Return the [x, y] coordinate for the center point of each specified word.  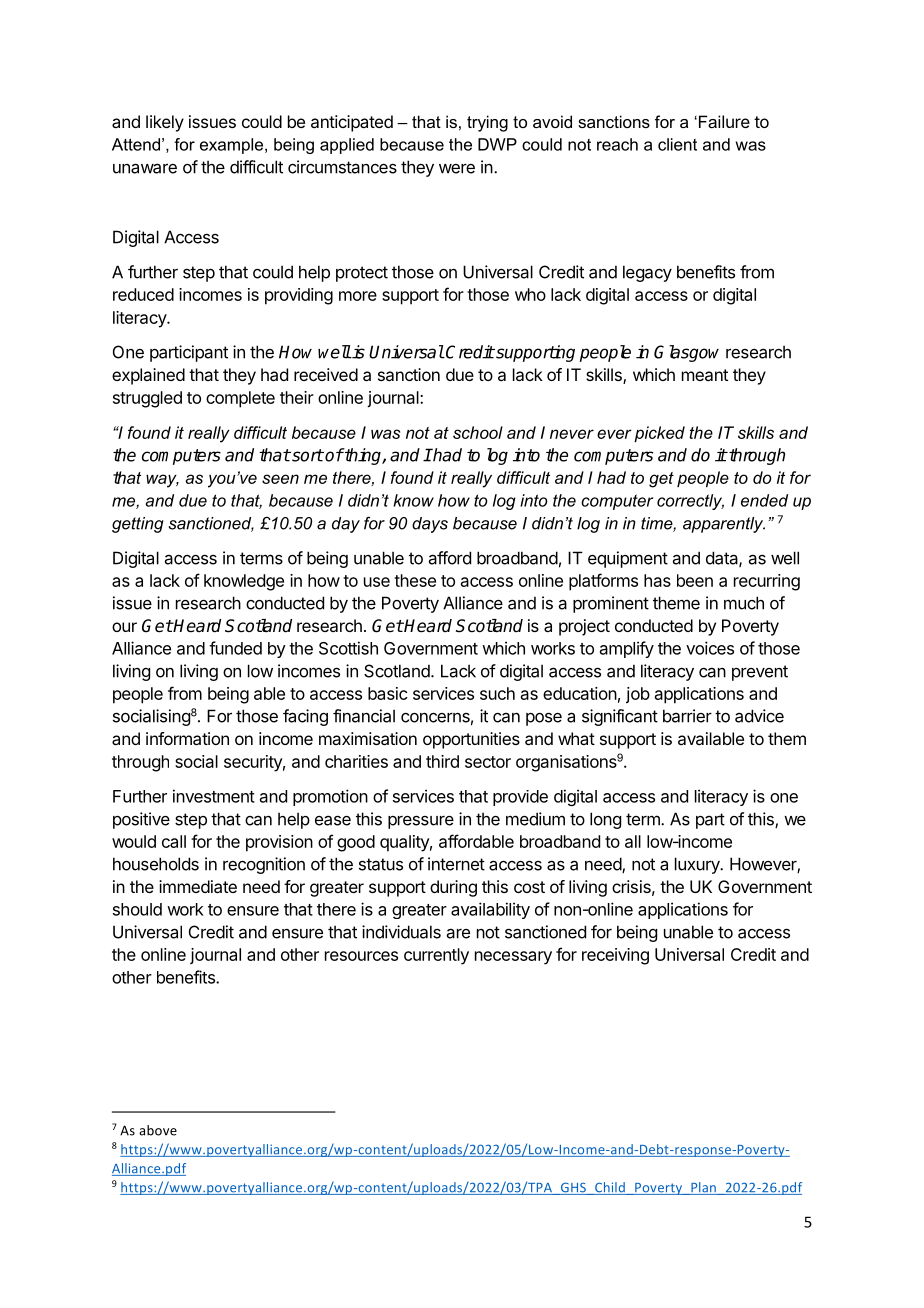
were [457, 168]
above [158, 1130]
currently [436, 956]
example [231, 146]
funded [235, 648]
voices [710, 648]
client [677, 144]
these [415, 580]
